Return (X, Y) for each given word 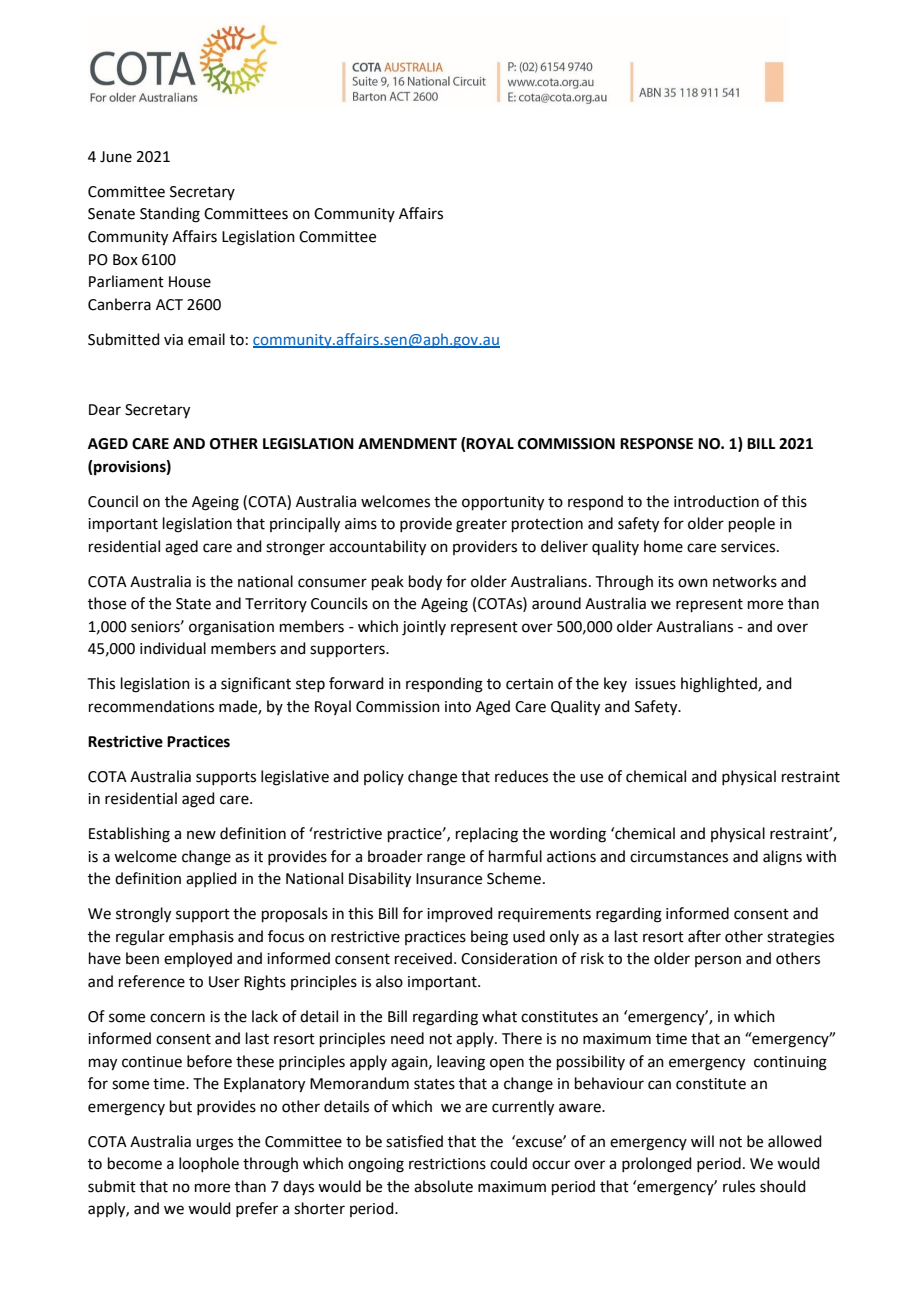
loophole (209, 1164)
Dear (105, 410)
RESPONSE (656, 444)
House (190, 282)
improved (460, 914)
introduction (716, 501)
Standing (170, 215)
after (704, 936)
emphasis (201, 937)
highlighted (720, 685)
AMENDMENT (407, 443)
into (458, 707)
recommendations (151, 706)
